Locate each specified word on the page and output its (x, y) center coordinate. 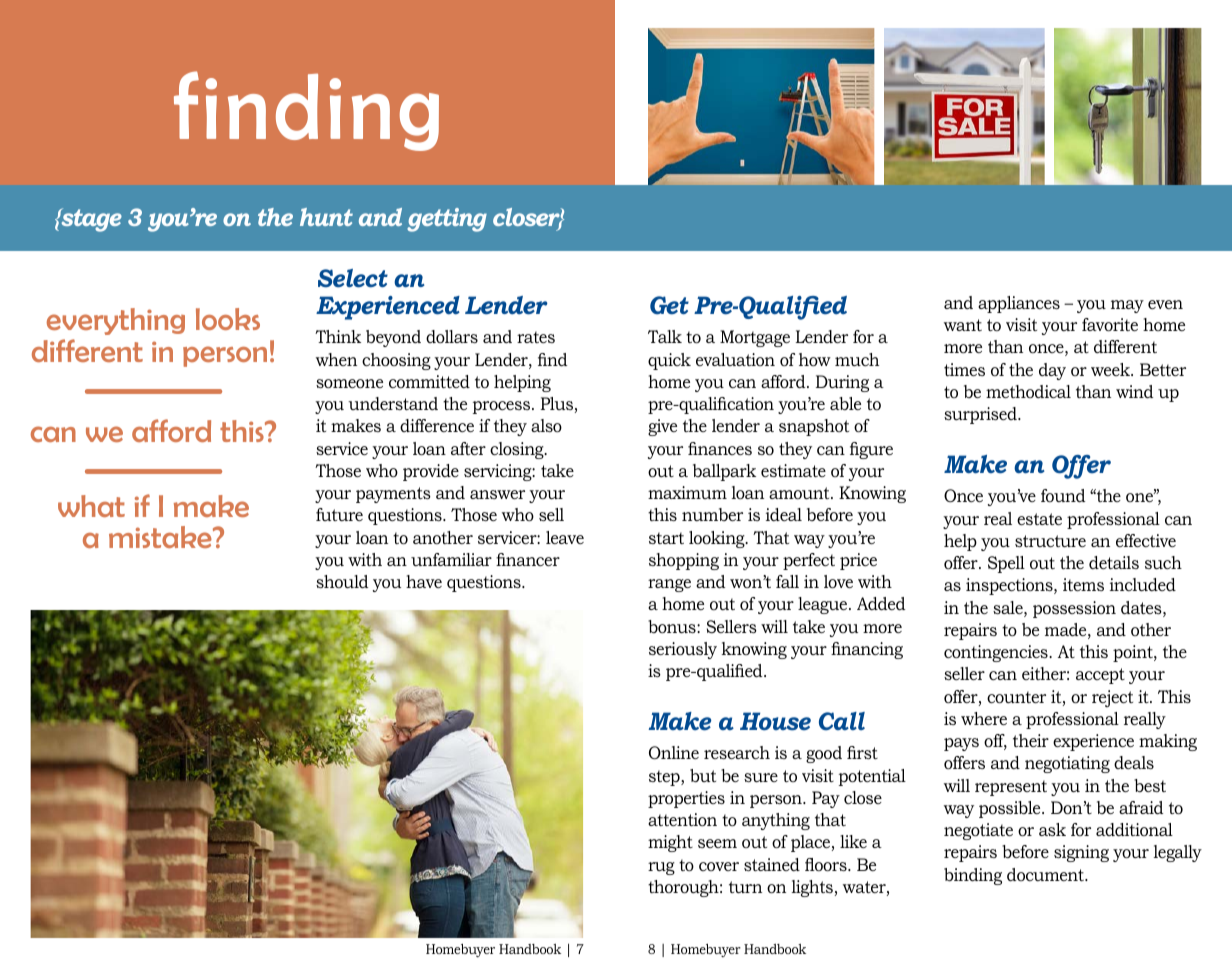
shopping (684, 561)
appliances (1019, 304)
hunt (326, 217)
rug (661, 868)
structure (1050, 541)
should (342, 581)
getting (447, 220)
